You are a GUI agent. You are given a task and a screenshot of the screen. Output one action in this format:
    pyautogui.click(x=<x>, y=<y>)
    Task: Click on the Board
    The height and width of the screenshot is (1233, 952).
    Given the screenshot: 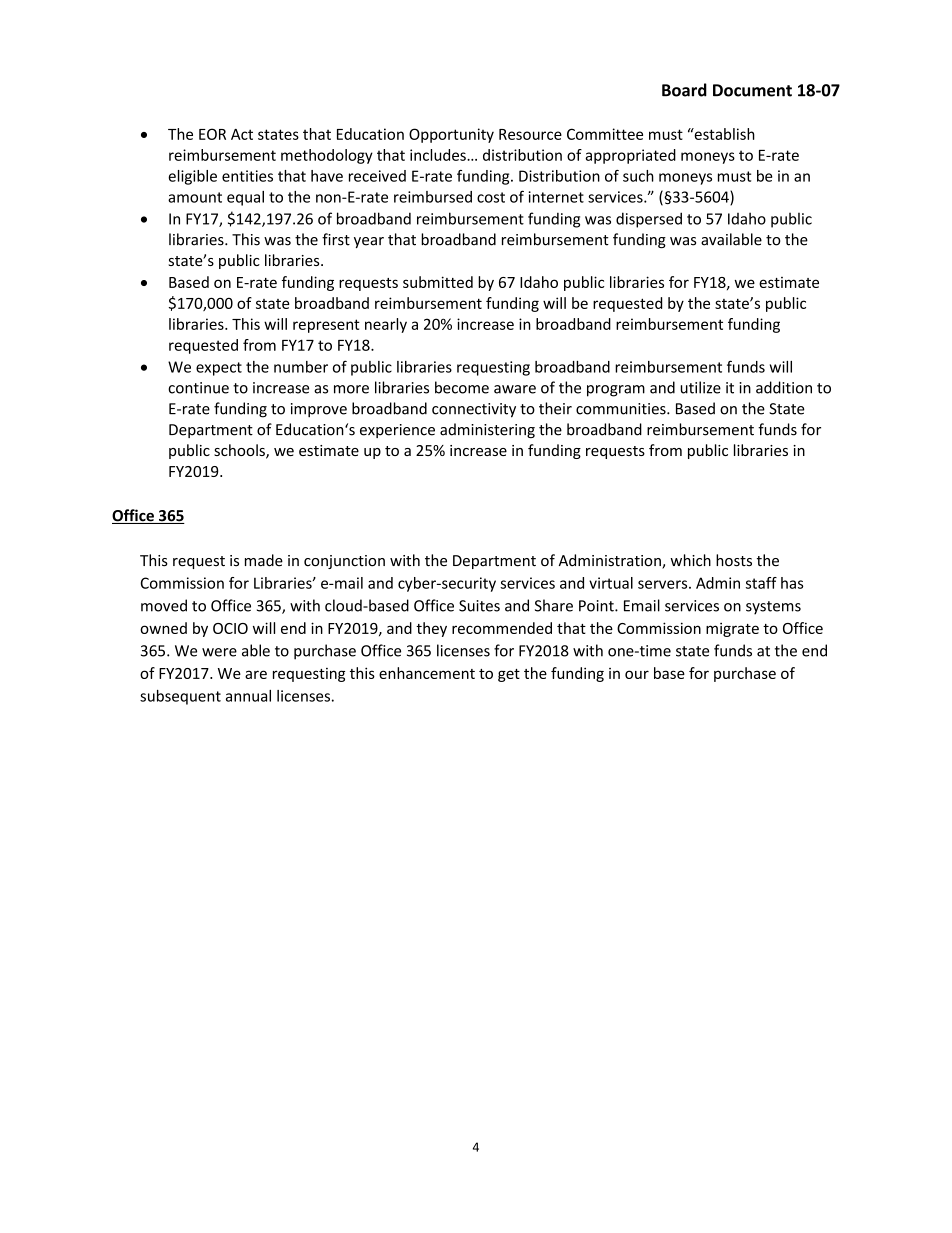 What is the action you would take?
    pyautogui.click(x=684, y=90)
